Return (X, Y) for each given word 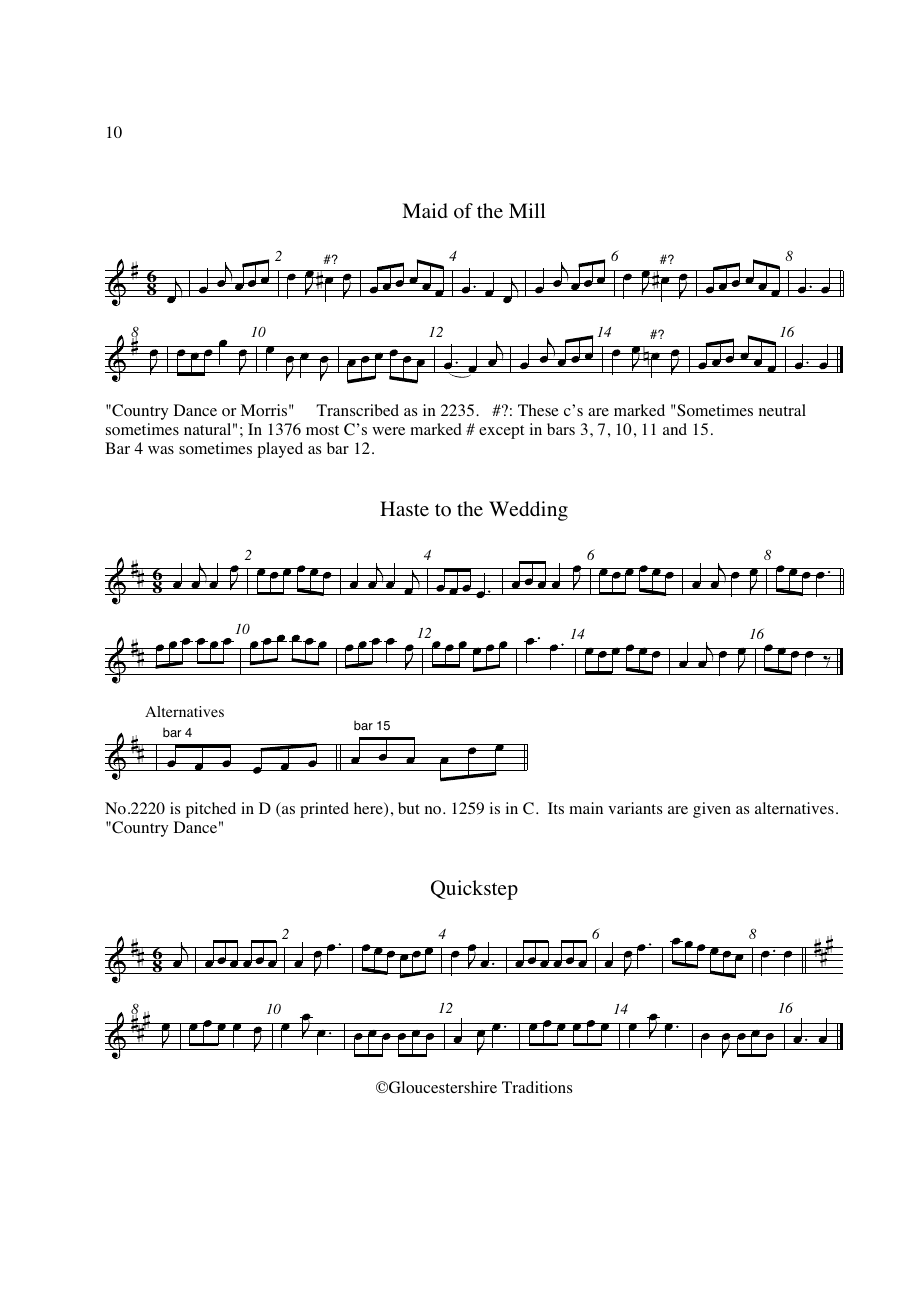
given (712, 810)
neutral (782, 410)
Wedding (528, 511)
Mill (527, 210)
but (409, 808)
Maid (425, 210)
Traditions (537, 1087)
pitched (211, 810)
